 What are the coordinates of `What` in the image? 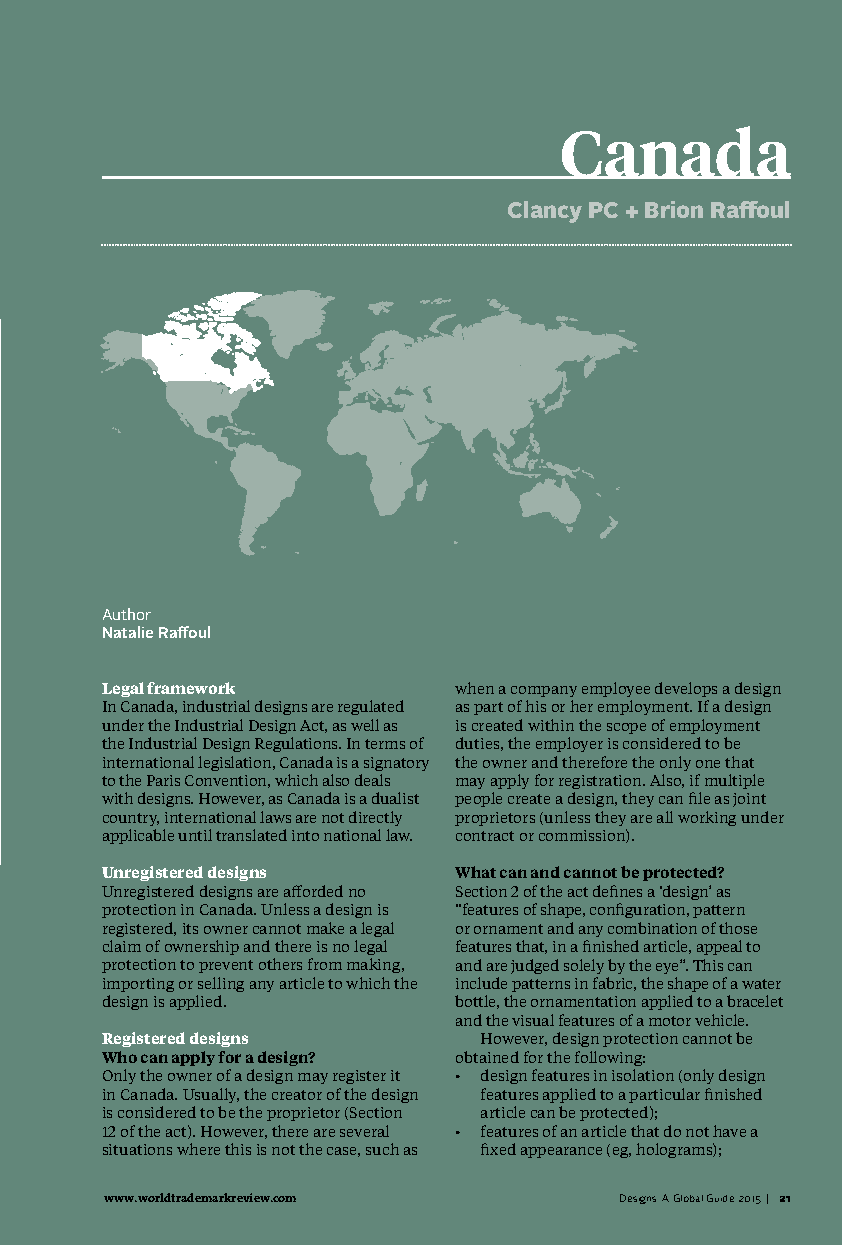 It's located at (475, 872).
